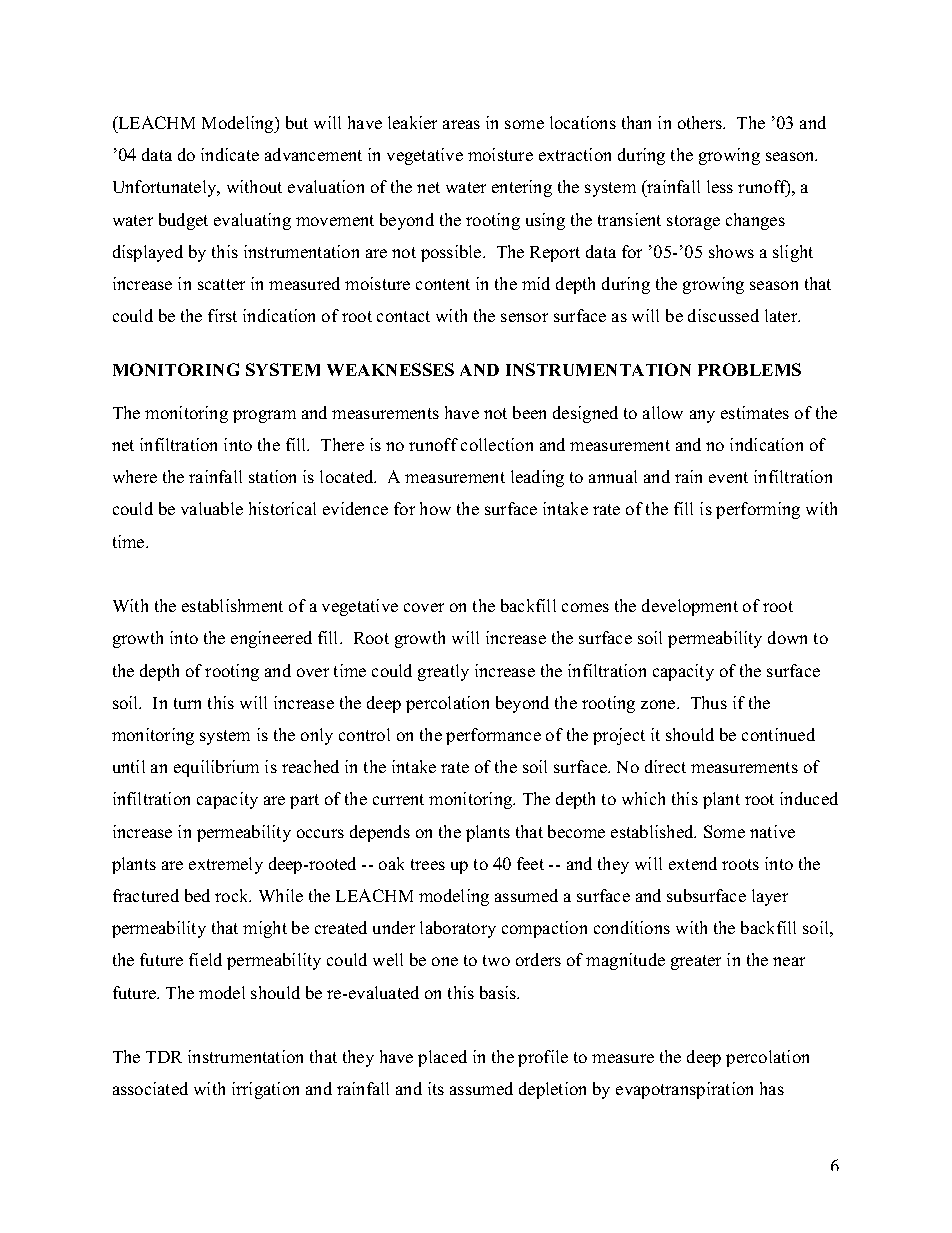  I want to click on establishment, so click(232, 605).
